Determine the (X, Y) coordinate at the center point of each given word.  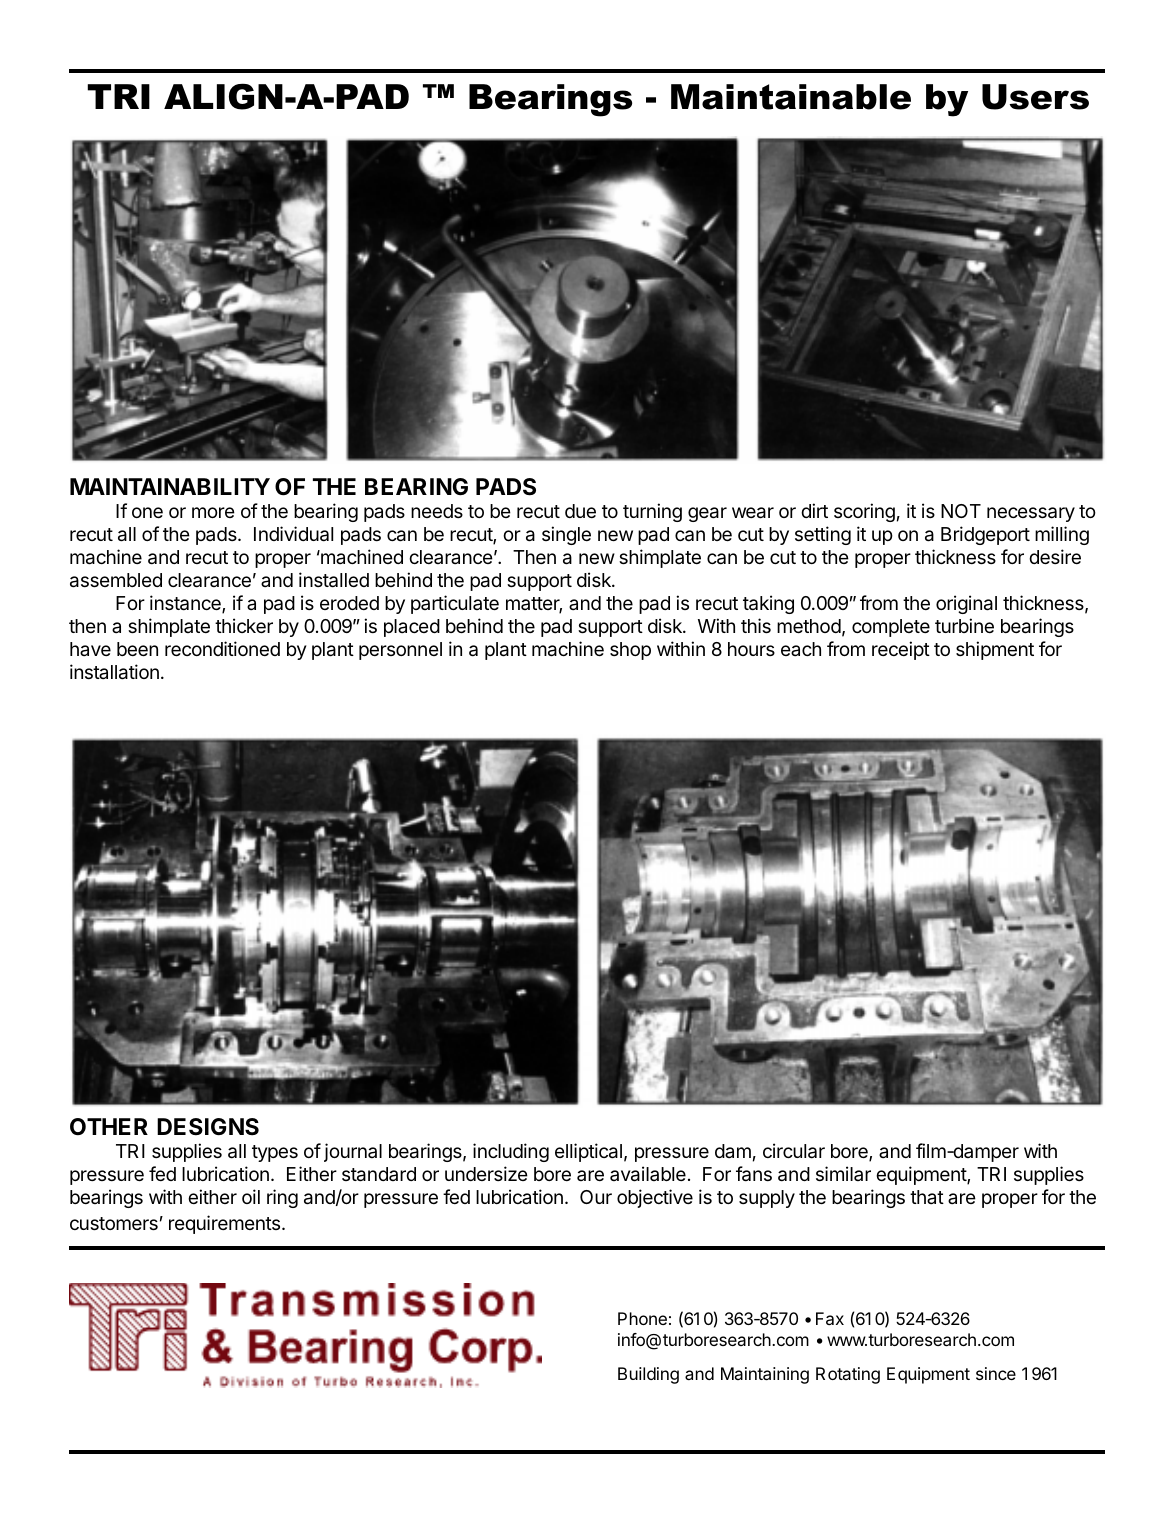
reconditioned (222, 648)
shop (630, 651)
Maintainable (791, 97)
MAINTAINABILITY (170, 486)
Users (1035, 97)
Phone (642, 1318)
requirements (224, 1224)
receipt (901, 650)
